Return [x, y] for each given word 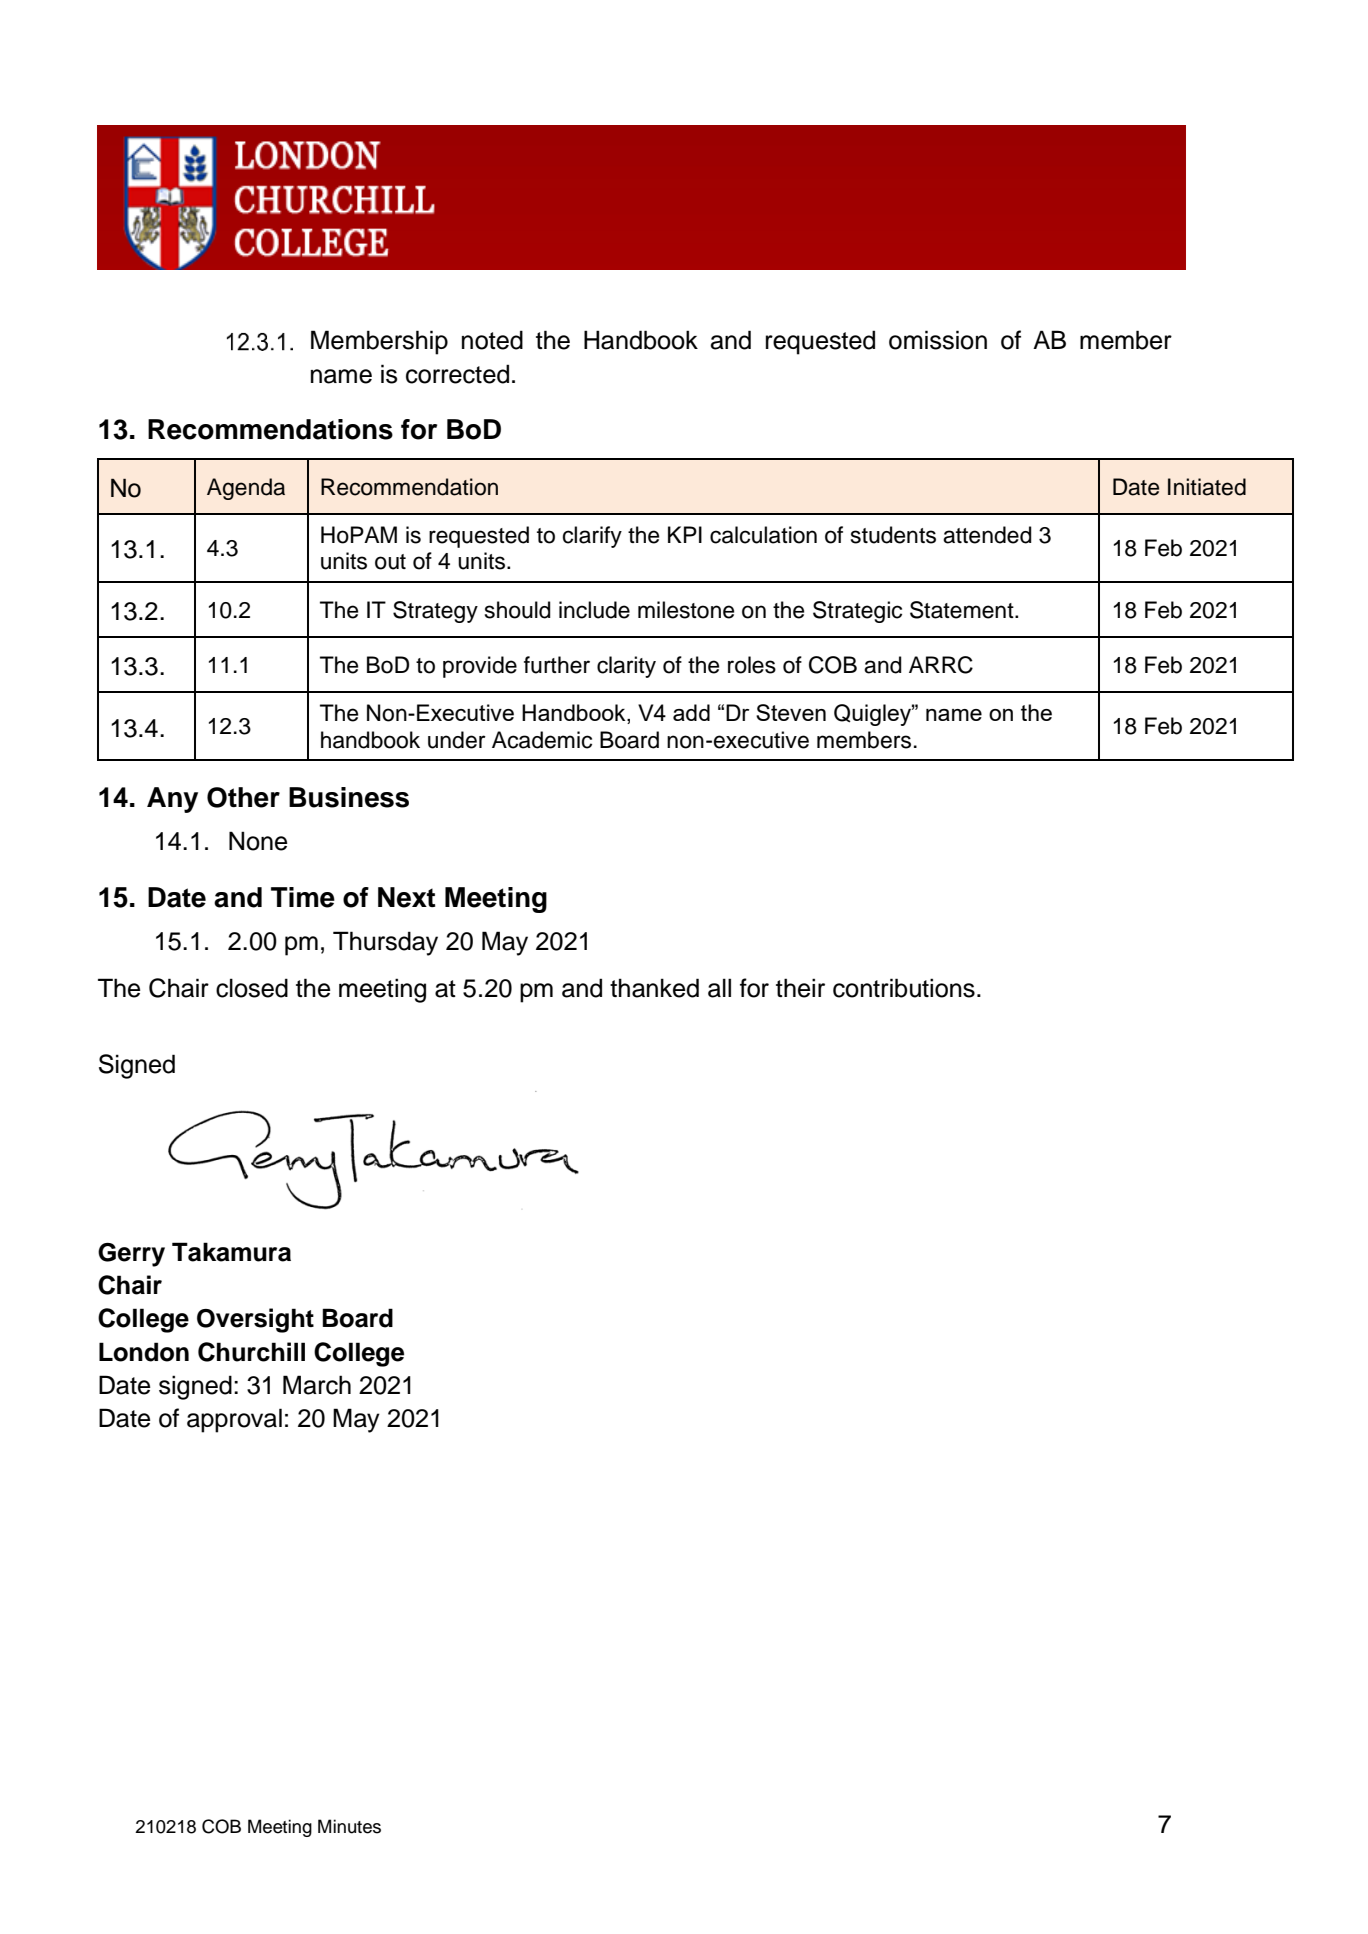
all [719, 988]
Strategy [435, 612]
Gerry [131, 1255]
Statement [963, 610]
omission [938, 340]
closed [252, 988]
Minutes [349, 1826]
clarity [626, 667]
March [317, 1385]
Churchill [251, 1352]
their [800, 988]
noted [492, 340]
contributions [904, 988]
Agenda [246, 489]
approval [234, 1420]
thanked [654, 988]
